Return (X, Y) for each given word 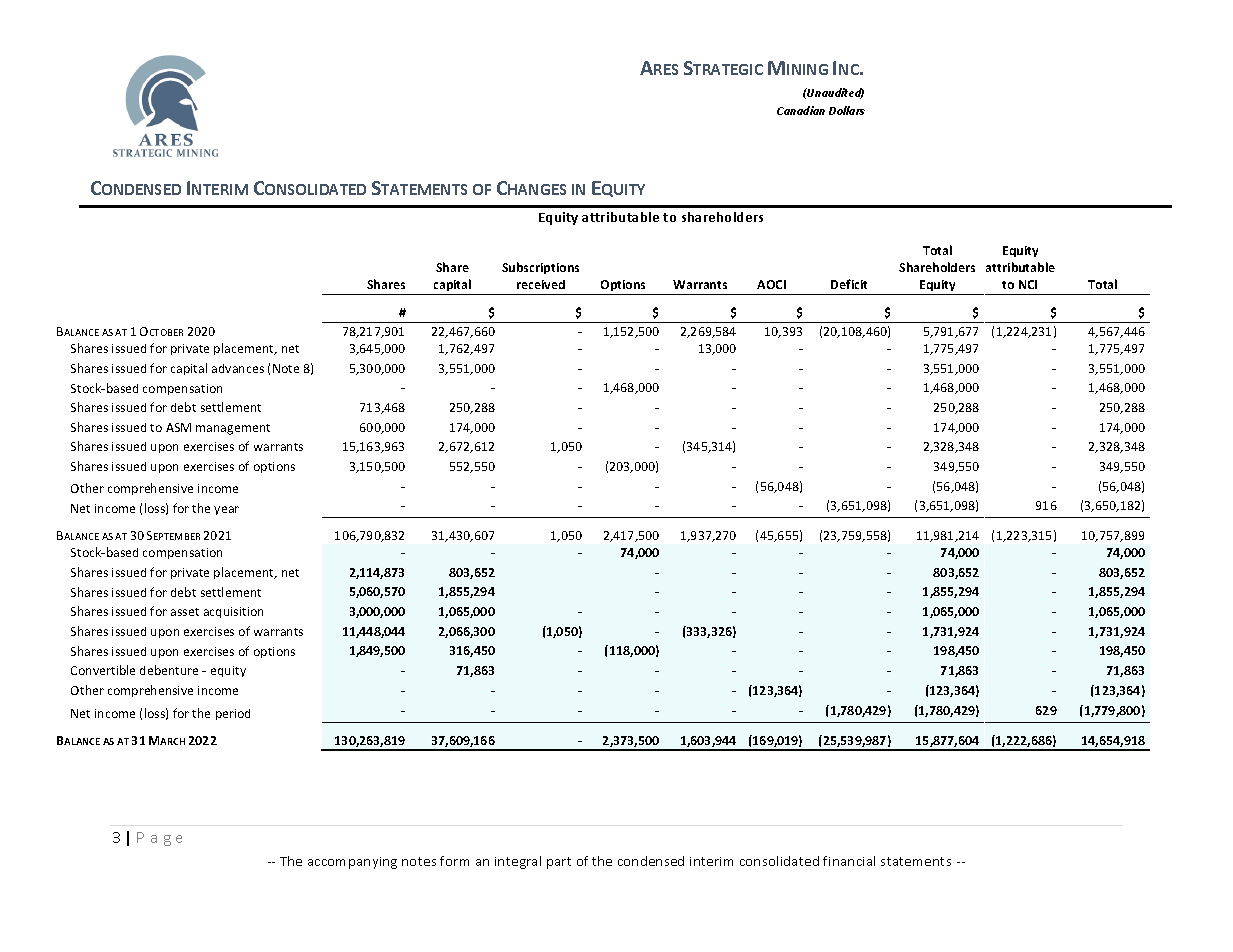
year (226, 510)
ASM (178, 427)
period (233, 714)
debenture (169, 670)
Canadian (801, 110)
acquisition (233, 612)
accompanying (352, 863)
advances (238, 368)
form (454, 861)
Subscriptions (540, 268)
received (541, 284)
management (233, 429)
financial (849, 861)
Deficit (849, 284)
